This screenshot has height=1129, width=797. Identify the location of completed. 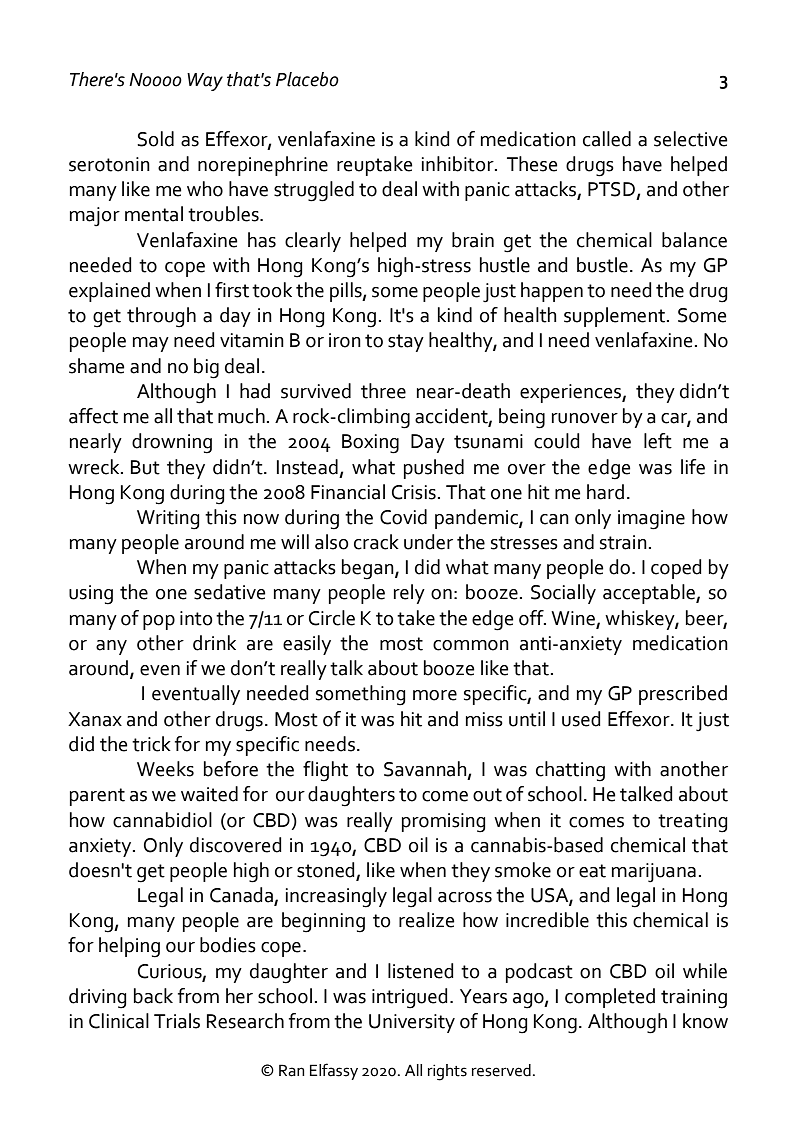
(610, 998).
